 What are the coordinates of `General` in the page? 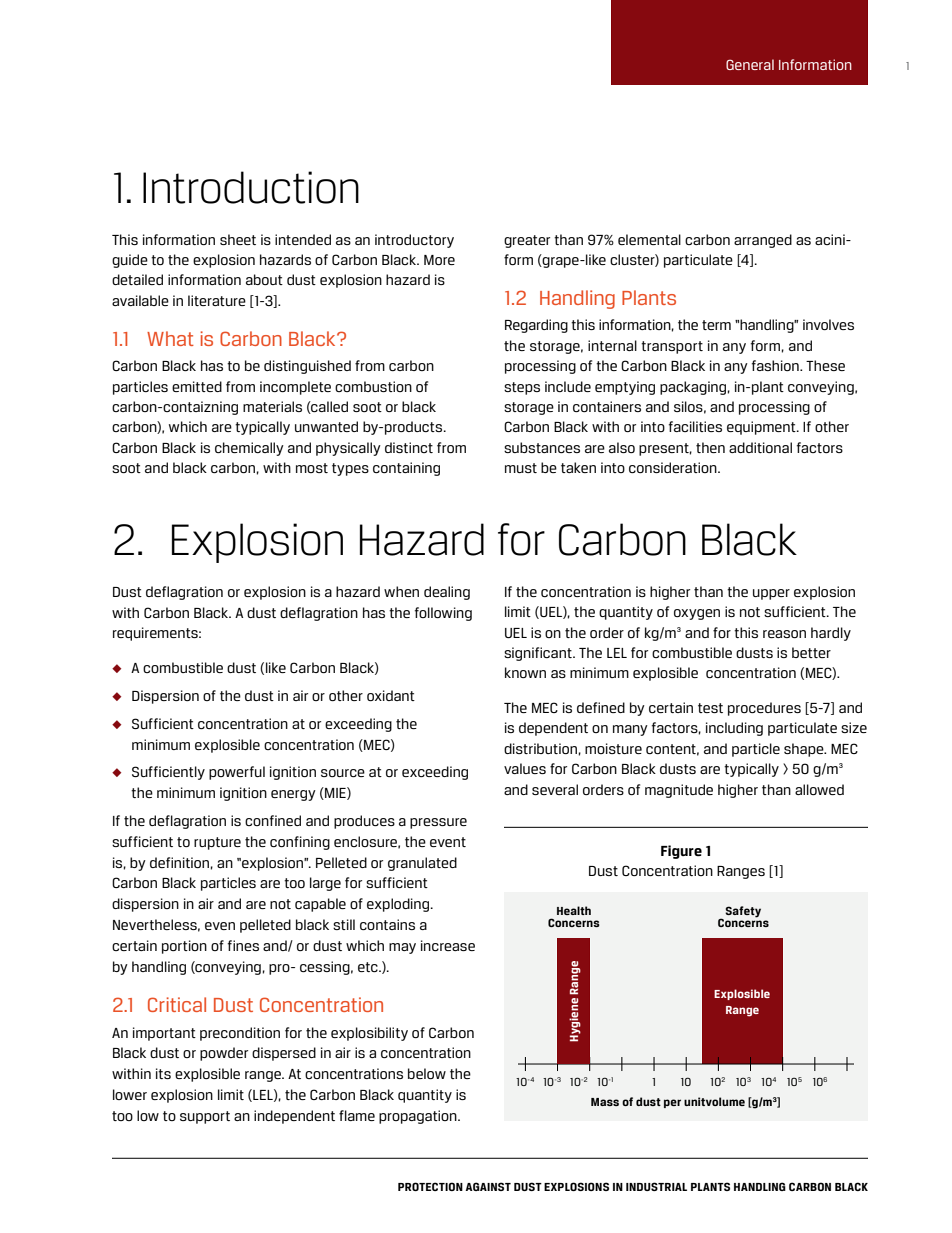 It's located at (750, 64).
